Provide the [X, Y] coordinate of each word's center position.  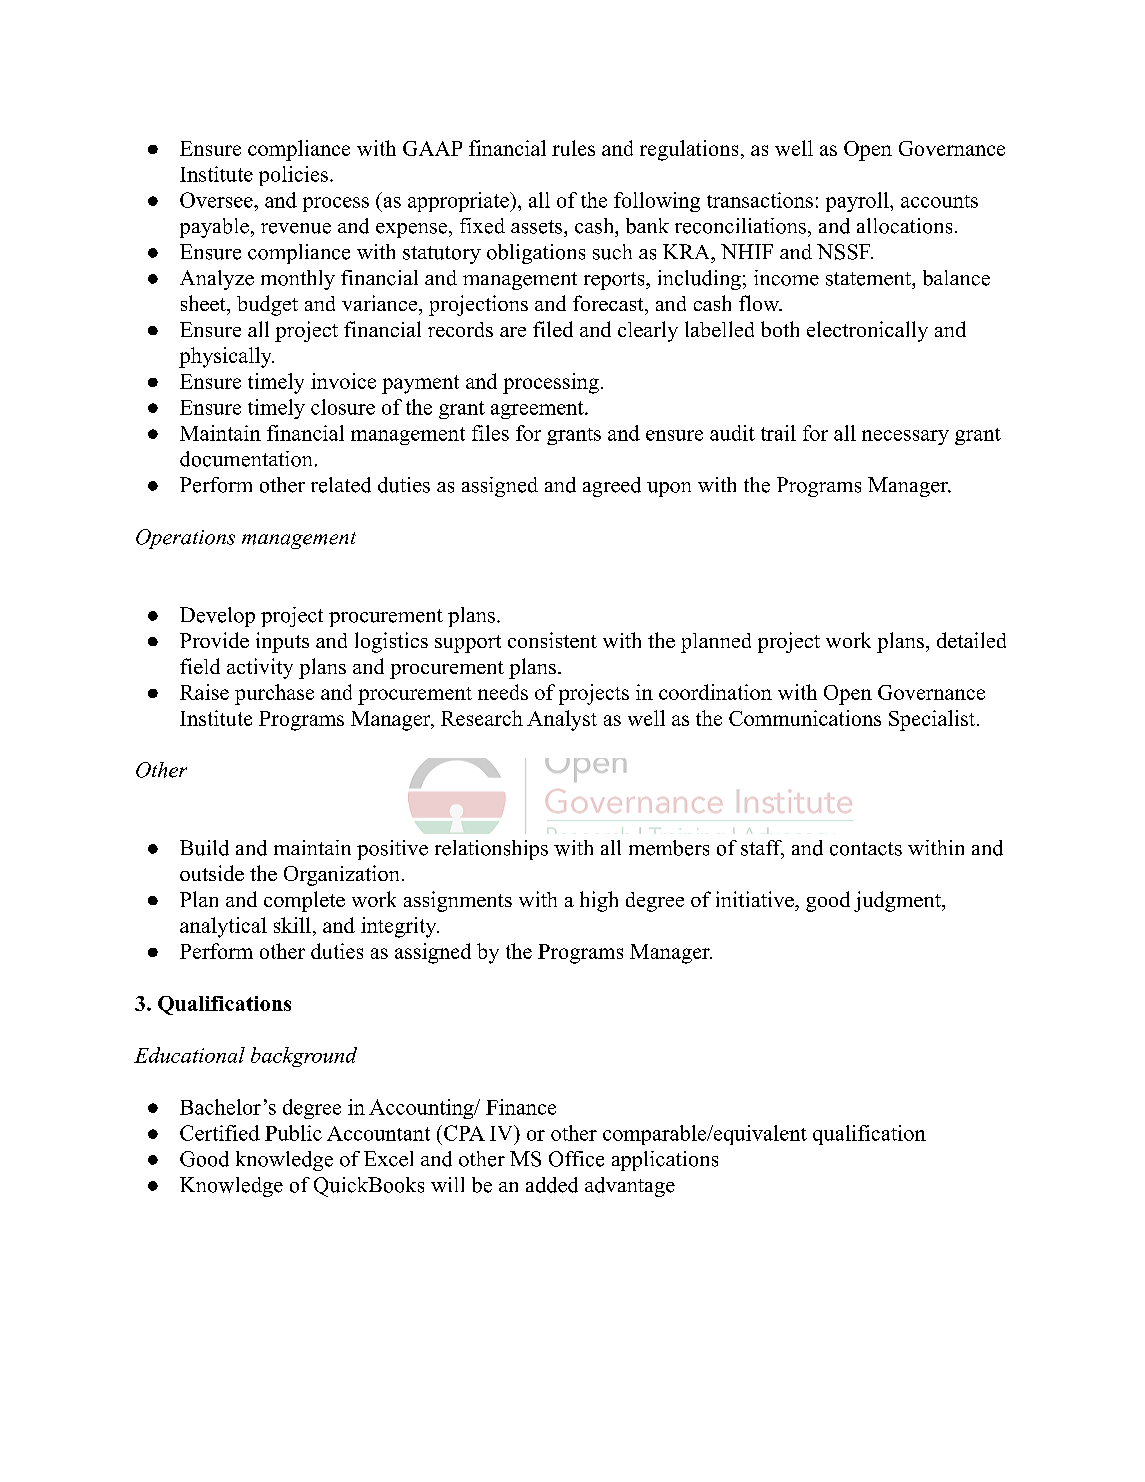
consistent [552, 640]
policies [293, 176]
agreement [538, 410]
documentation [246, 459]
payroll [857, 202]
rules [573, 148]
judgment [898, 901]
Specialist [932, 720]
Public [293, 1133]
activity [260, 668]
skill [292, 925]
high [599, 901]
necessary [905, 437]
